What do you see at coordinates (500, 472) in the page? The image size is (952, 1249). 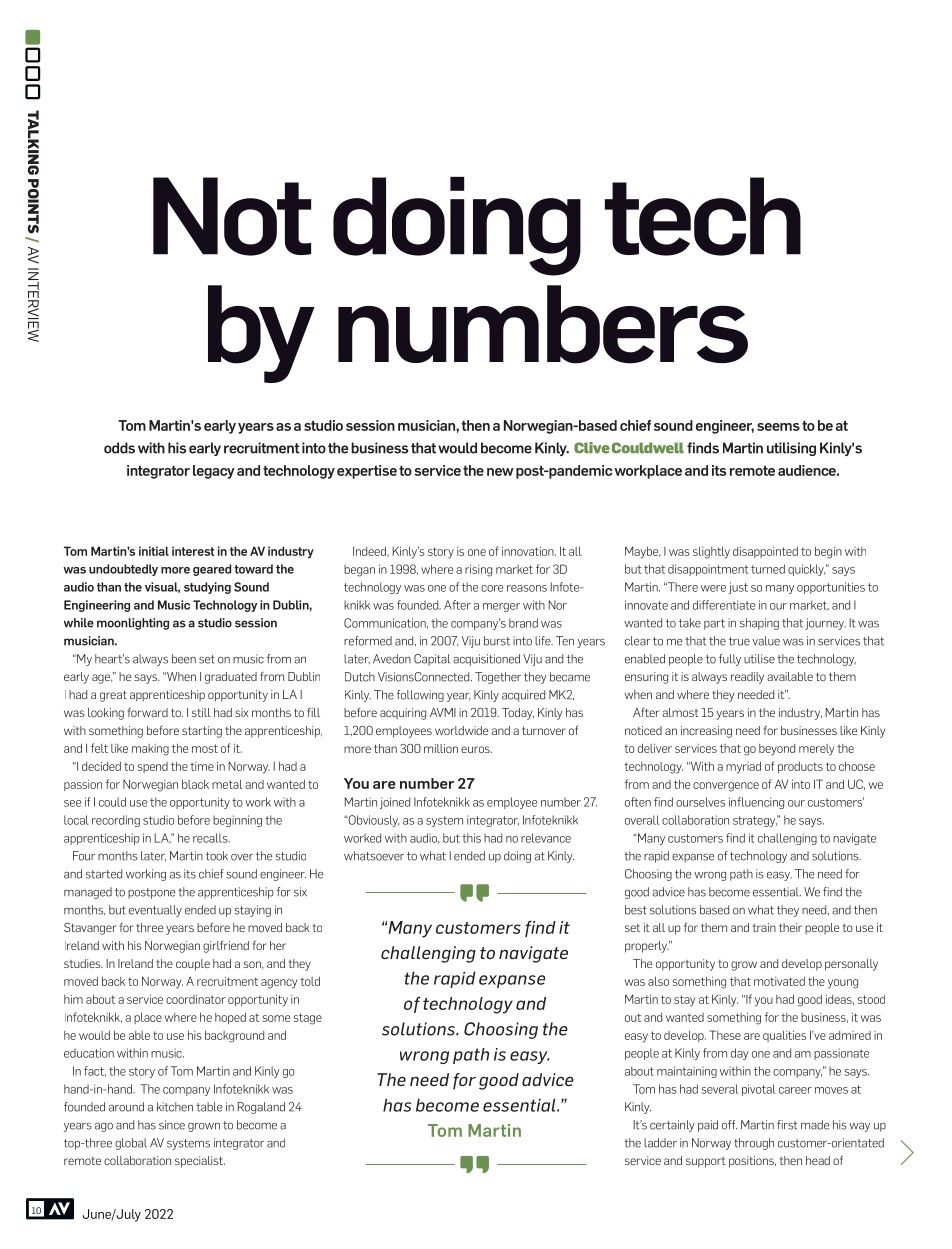 I see `new` at bounding box center [500, 472].
